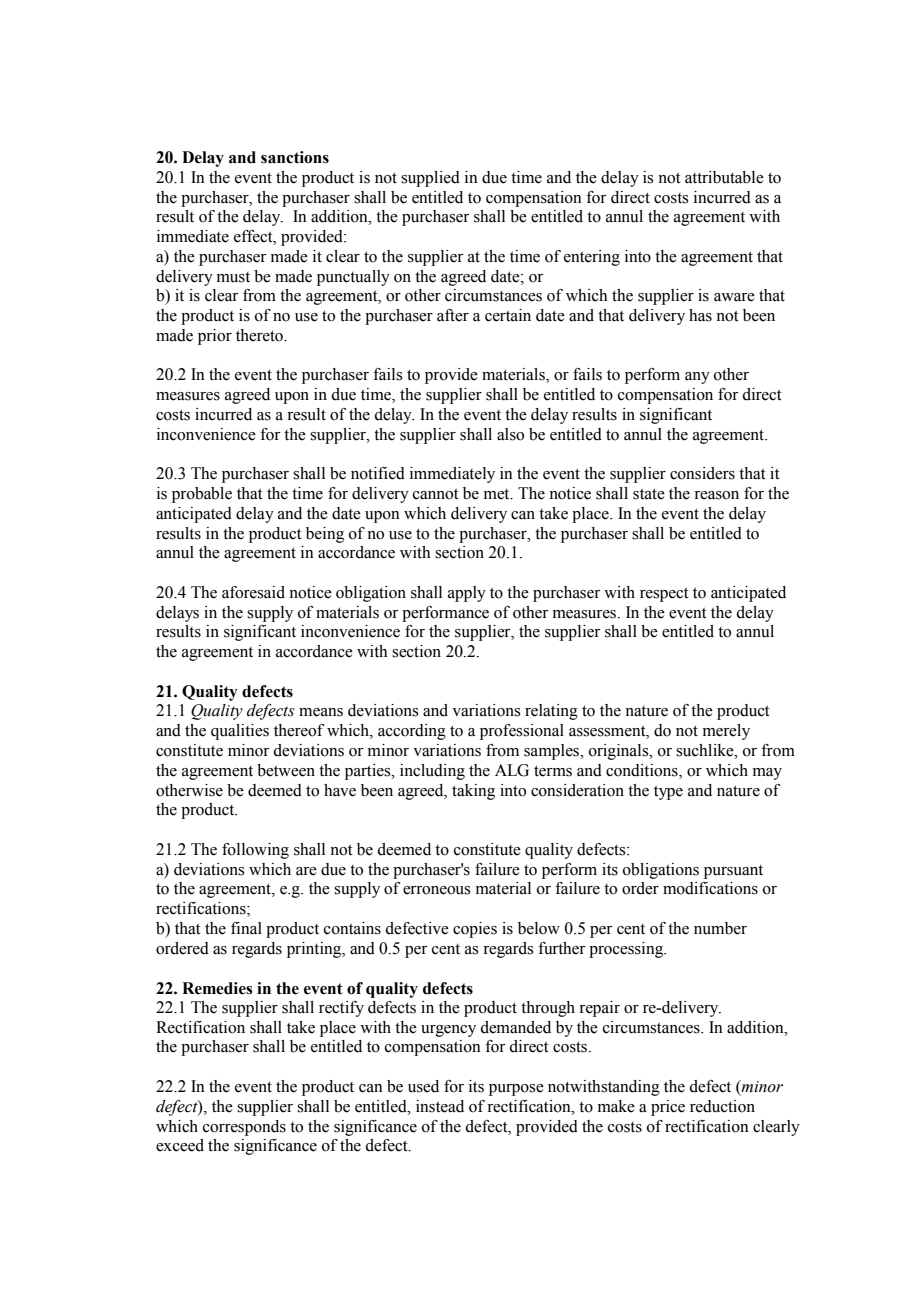 The image size is (924, 1308). What do you see at coordinates (202, 495) in the screenshot?
I see `probable` at bounding box center [202, 495].
